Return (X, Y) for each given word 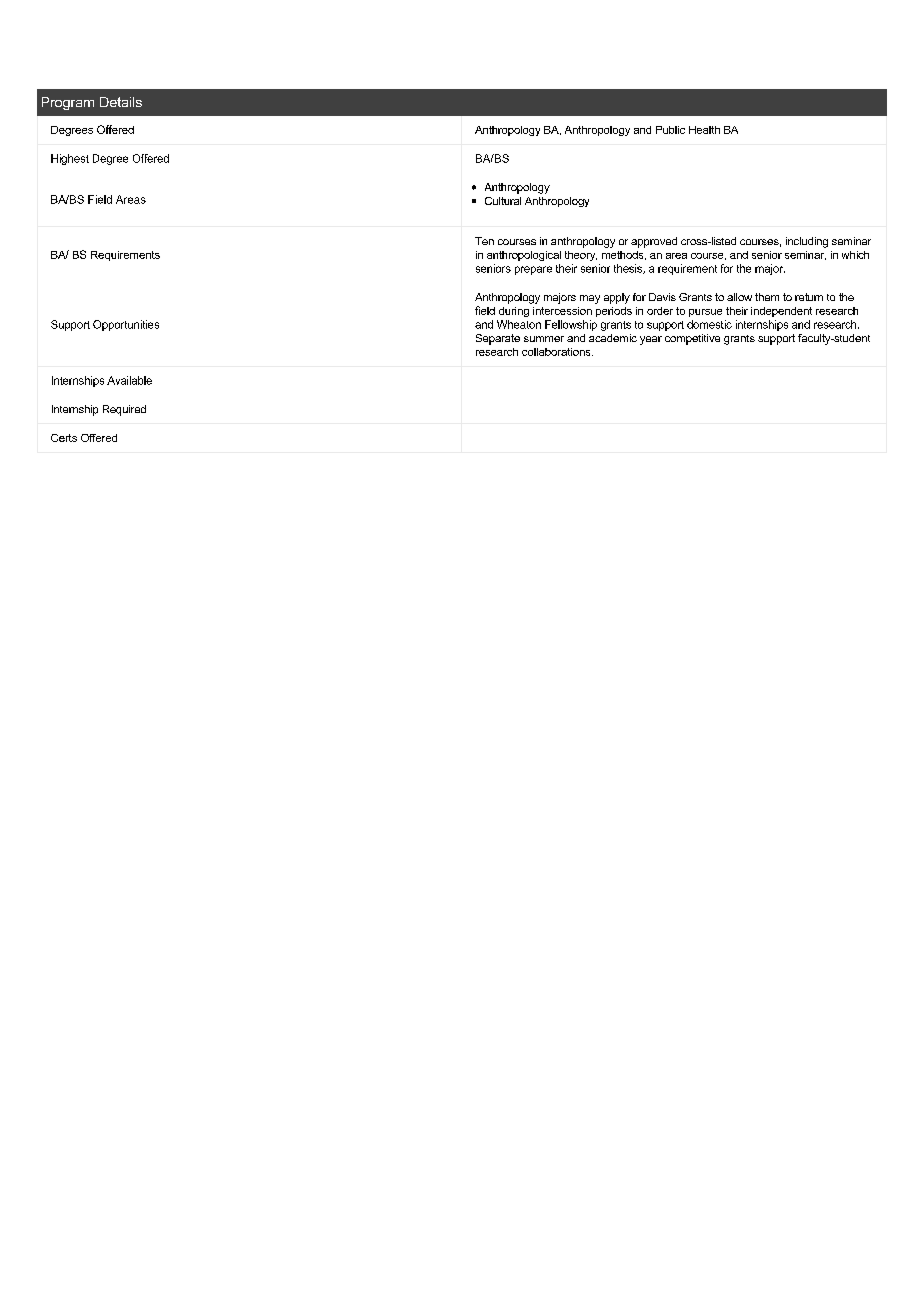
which (855, 255)
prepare (533, 270)
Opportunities (126, 325)
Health (704, 130)
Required (124, 410)
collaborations (557, 352)
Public (670, 130)
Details (121, 102)
